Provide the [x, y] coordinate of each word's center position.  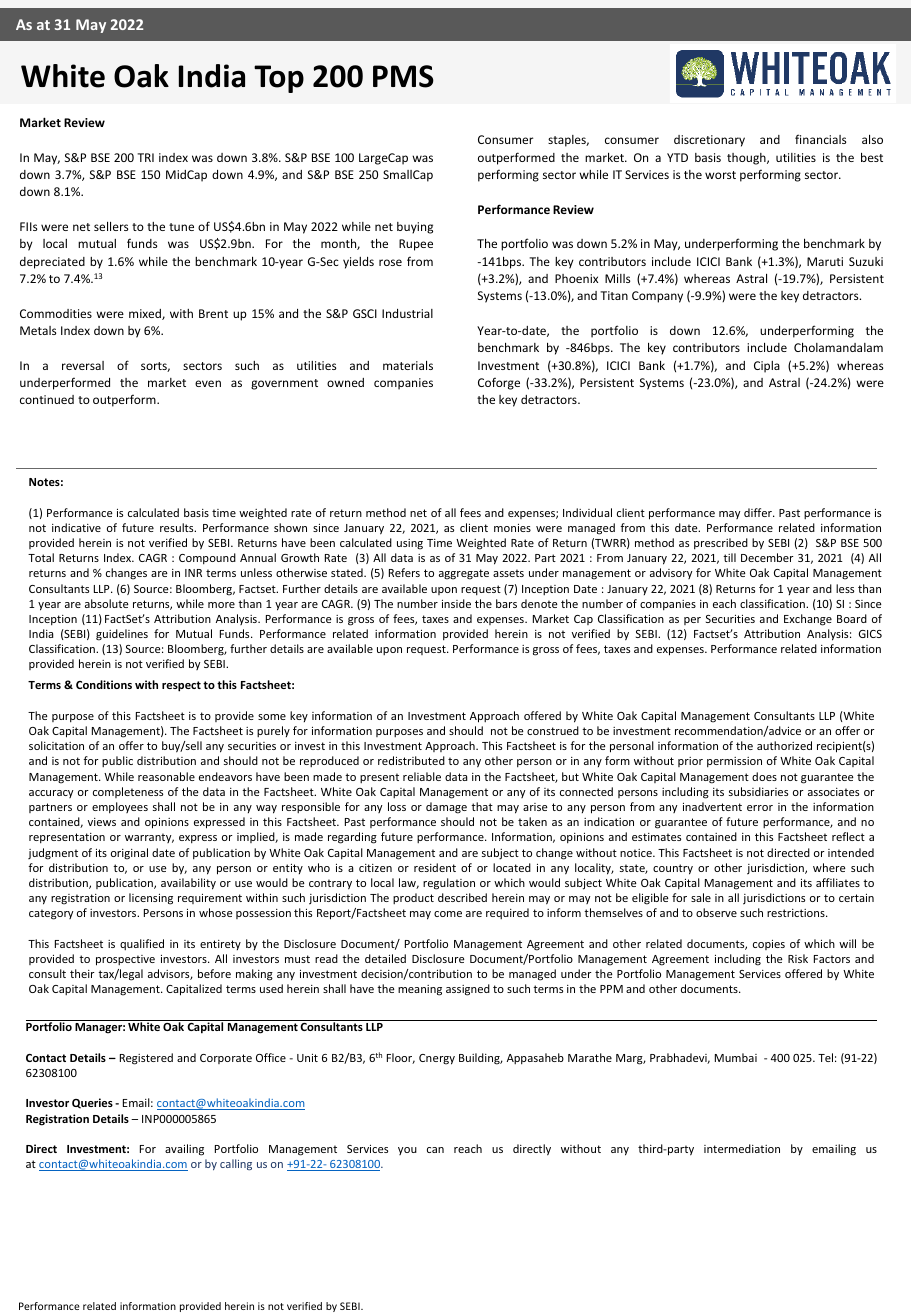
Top [279, 79]
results [178, 527]
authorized [784, 745]
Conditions [104, 684]
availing [184, 1150]
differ [759, 512]
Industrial [407, 313]
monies [512, 528]
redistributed [411, 760]
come [448, 914]
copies [769, 945]
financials [820, 139]
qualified [142, 944]
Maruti [825, 261]
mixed [146, 314]
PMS [403, 76]
